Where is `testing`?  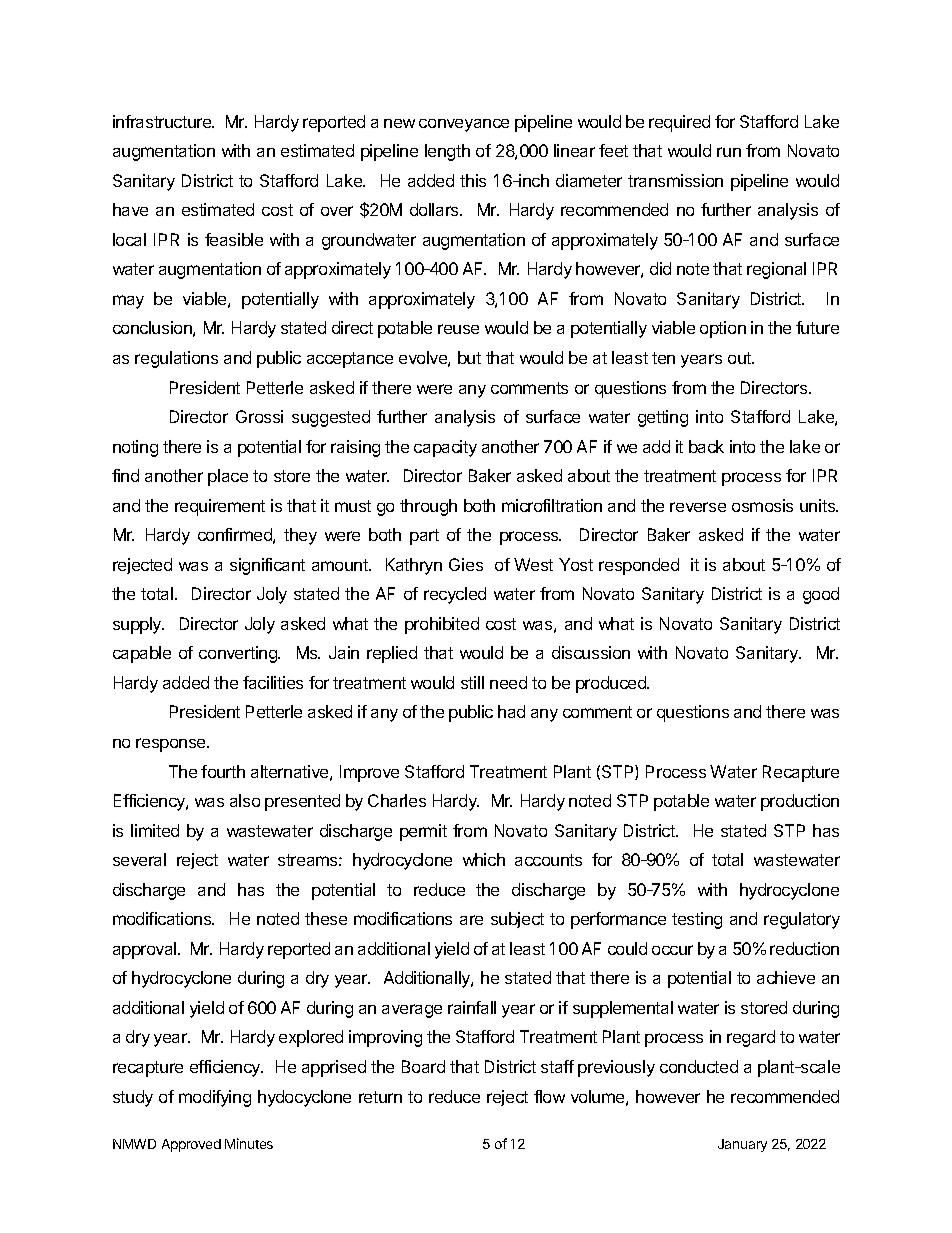
testing is located at coordinates (697, 920).
